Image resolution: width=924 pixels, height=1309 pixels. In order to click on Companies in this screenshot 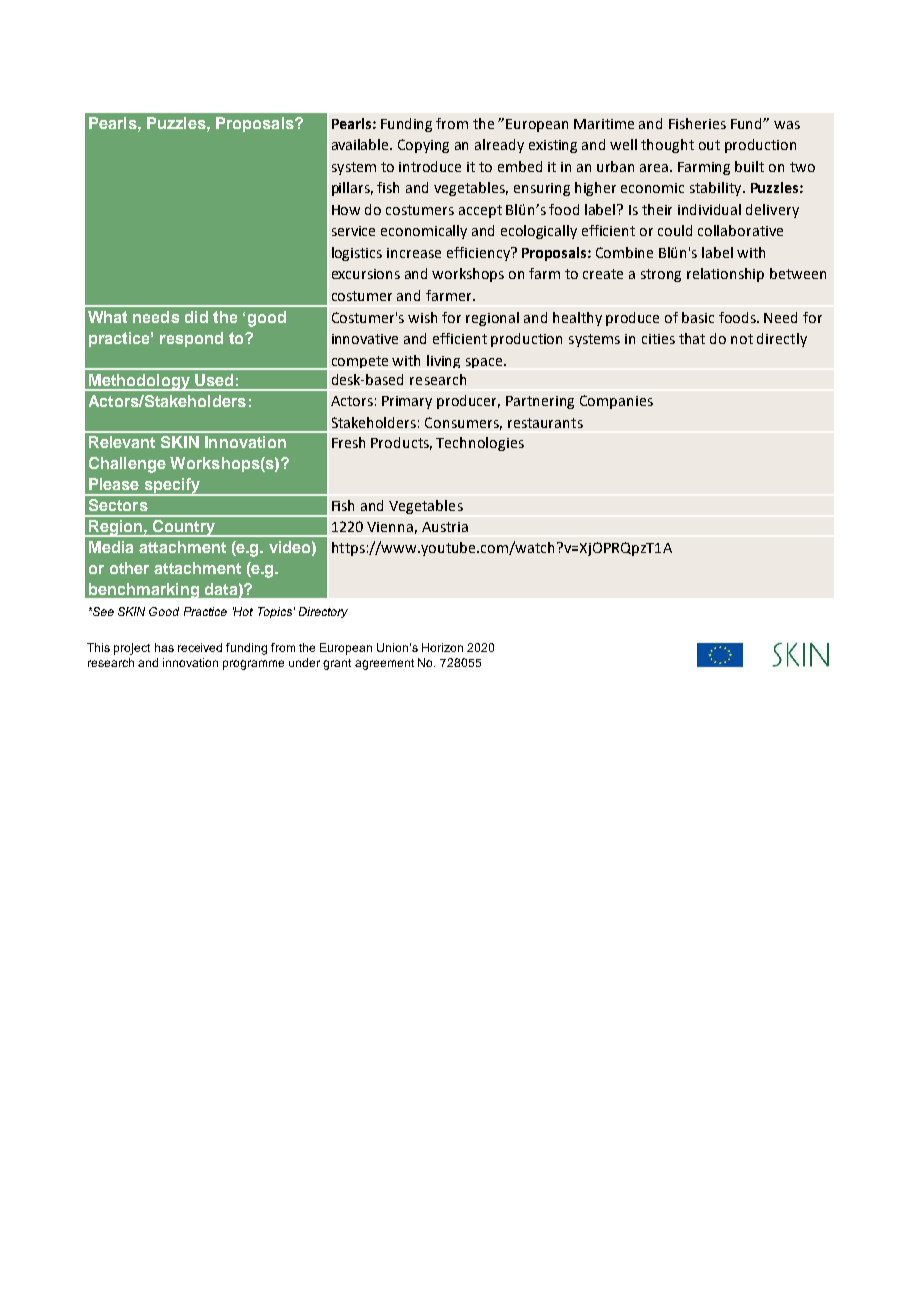, I will do `click(616, 402)`.
